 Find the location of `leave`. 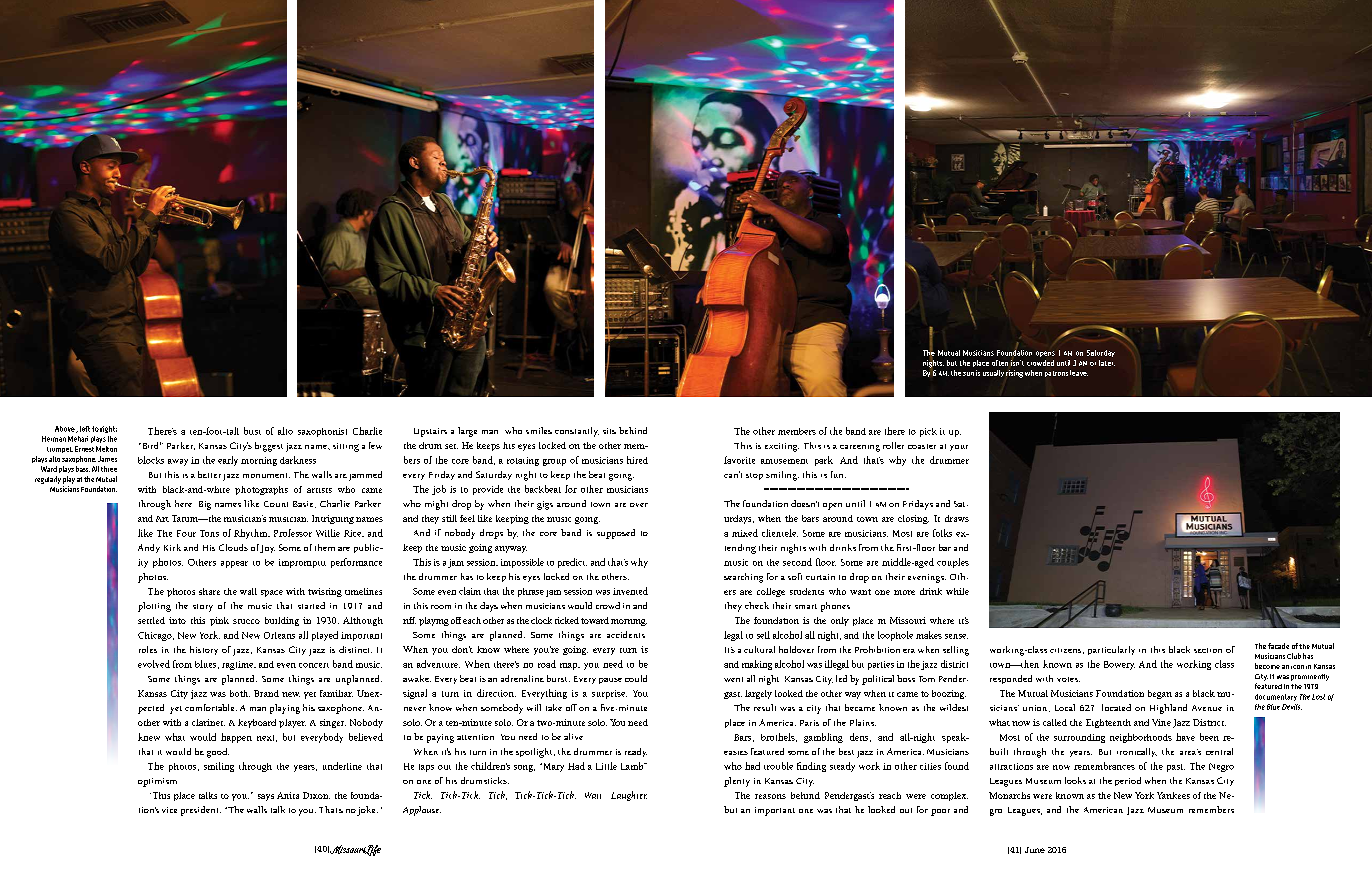

leave is located at coordinates (1079, 373).
